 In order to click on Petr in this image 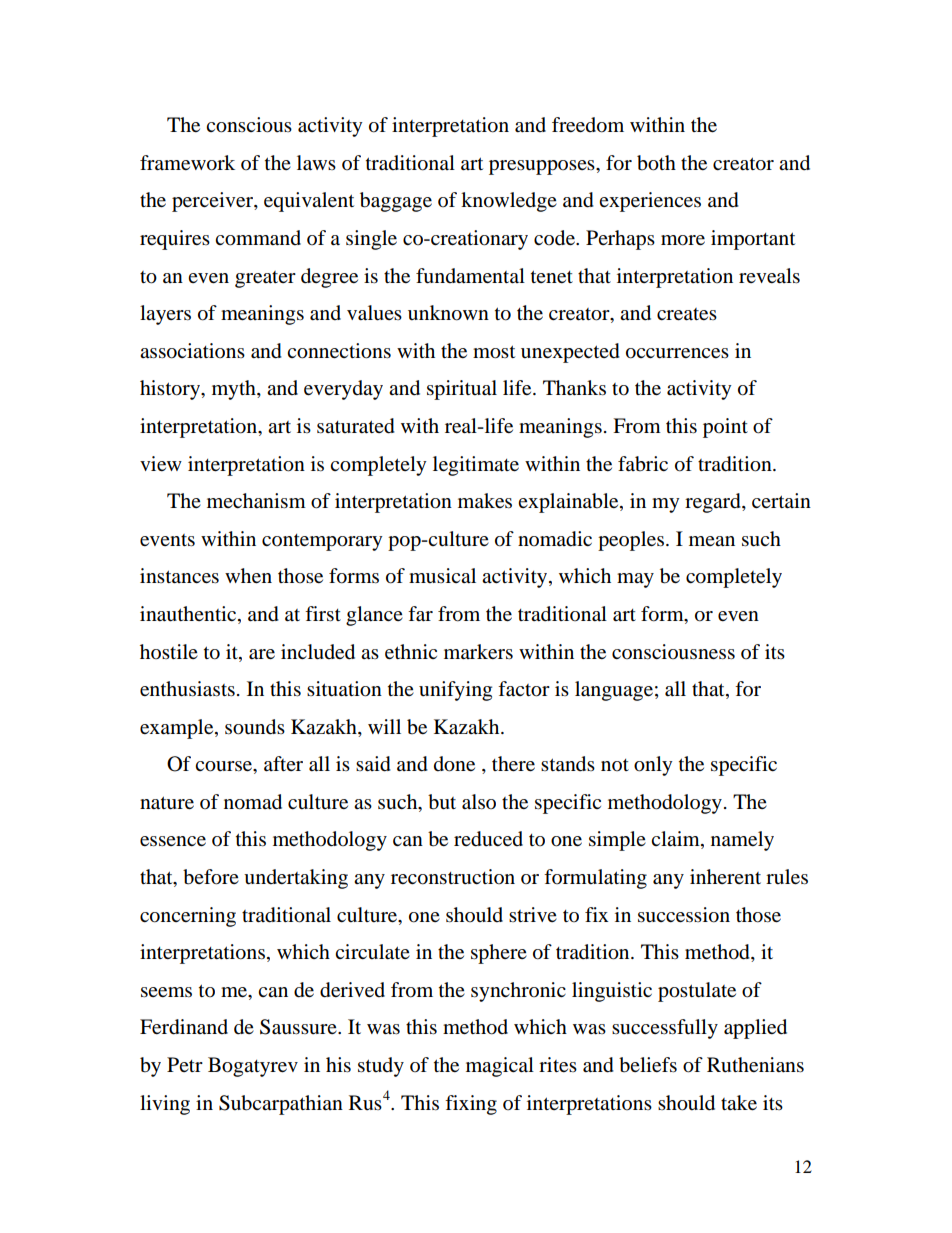, I will do `click(185, 1064)`.
